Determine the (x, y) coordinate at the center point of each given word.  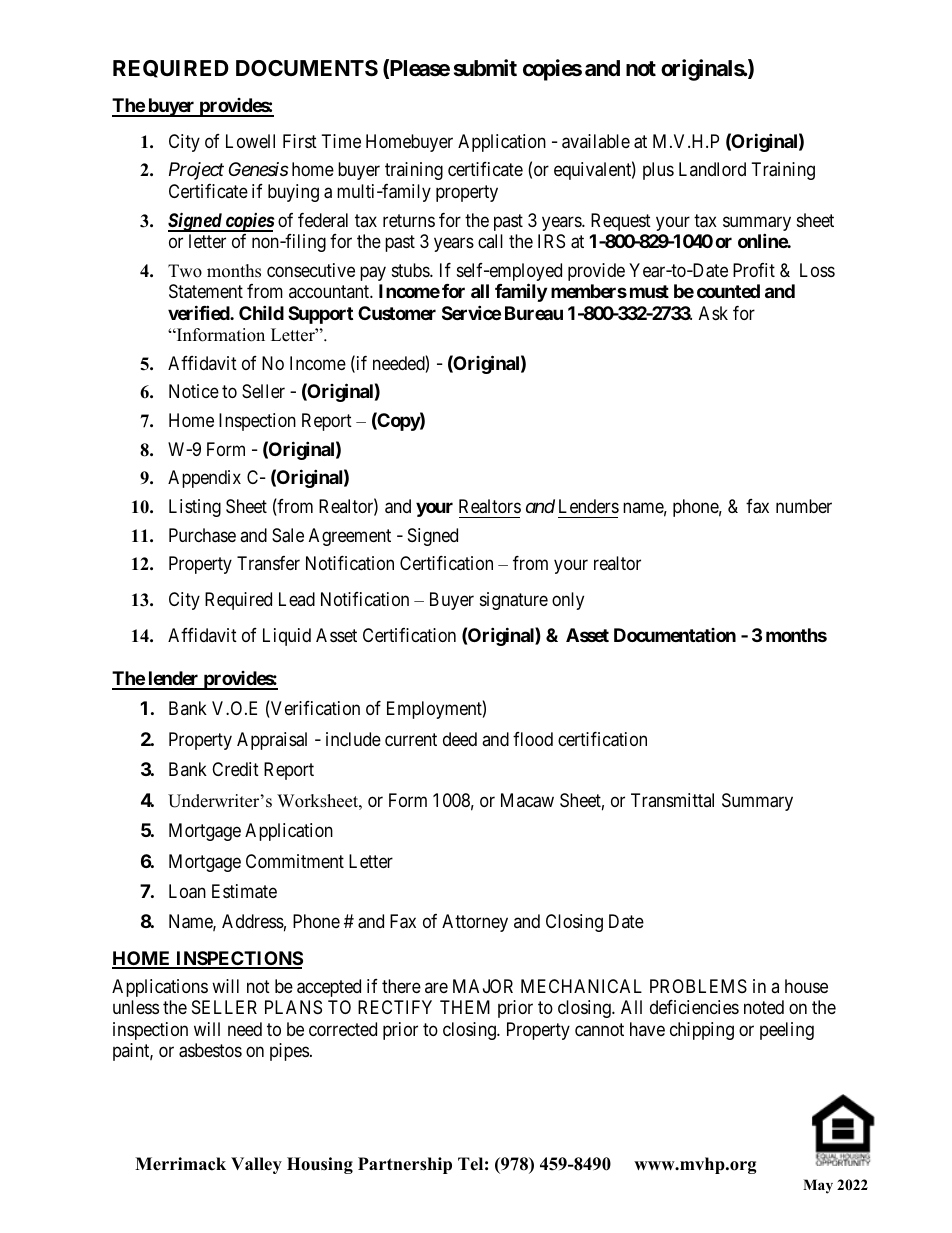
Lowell (250, 141)
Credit (235, 769)
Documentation (675, 635)
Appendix (204, 479)
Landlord (712, 169)
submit (485, 68)
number (804, 506)
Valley (256, 1165)
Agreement (350, 537)
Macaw (527, 800)
